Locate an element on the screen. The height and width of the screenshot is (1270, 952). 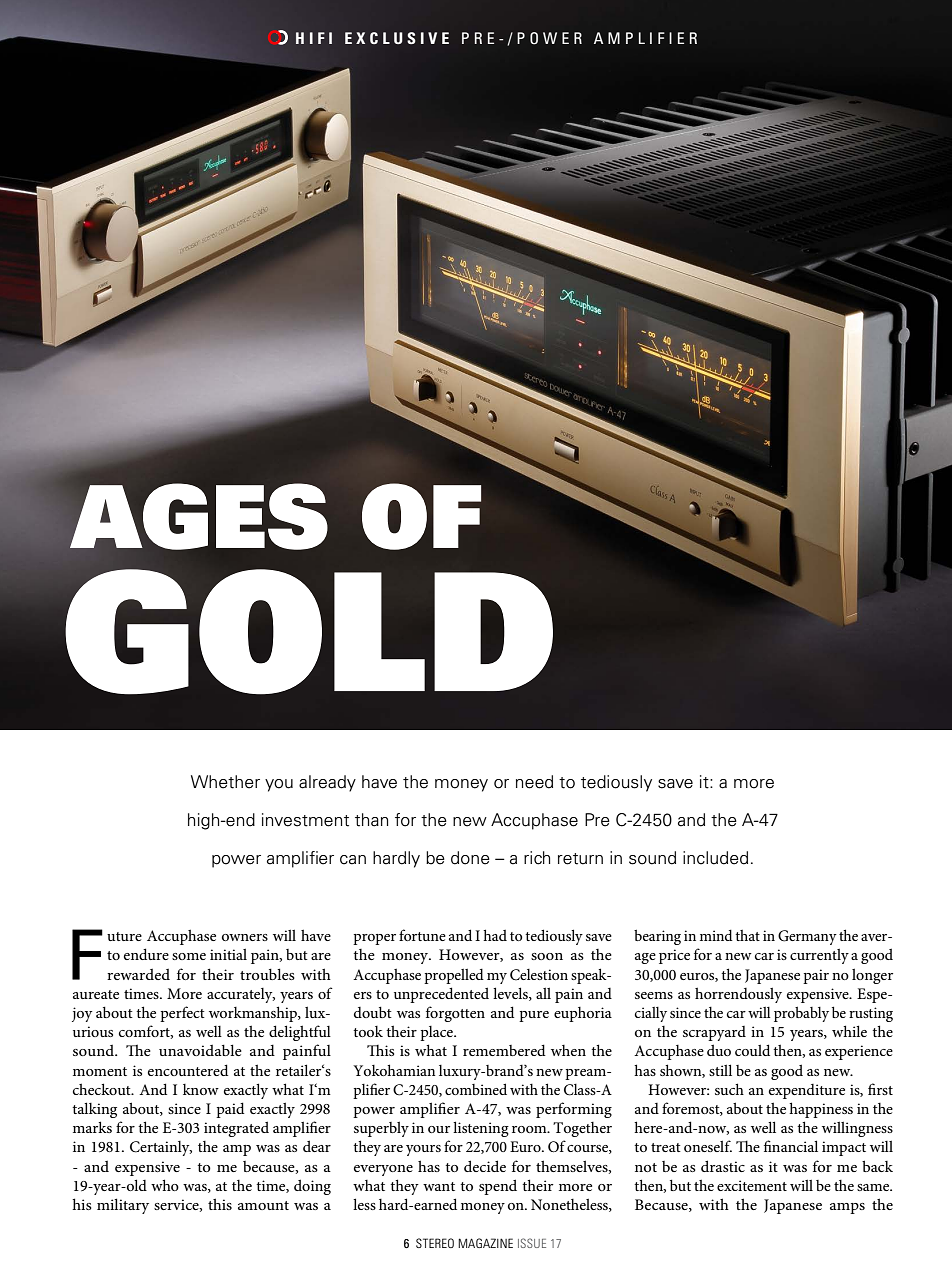
included is located at coordinates (715, 858).
